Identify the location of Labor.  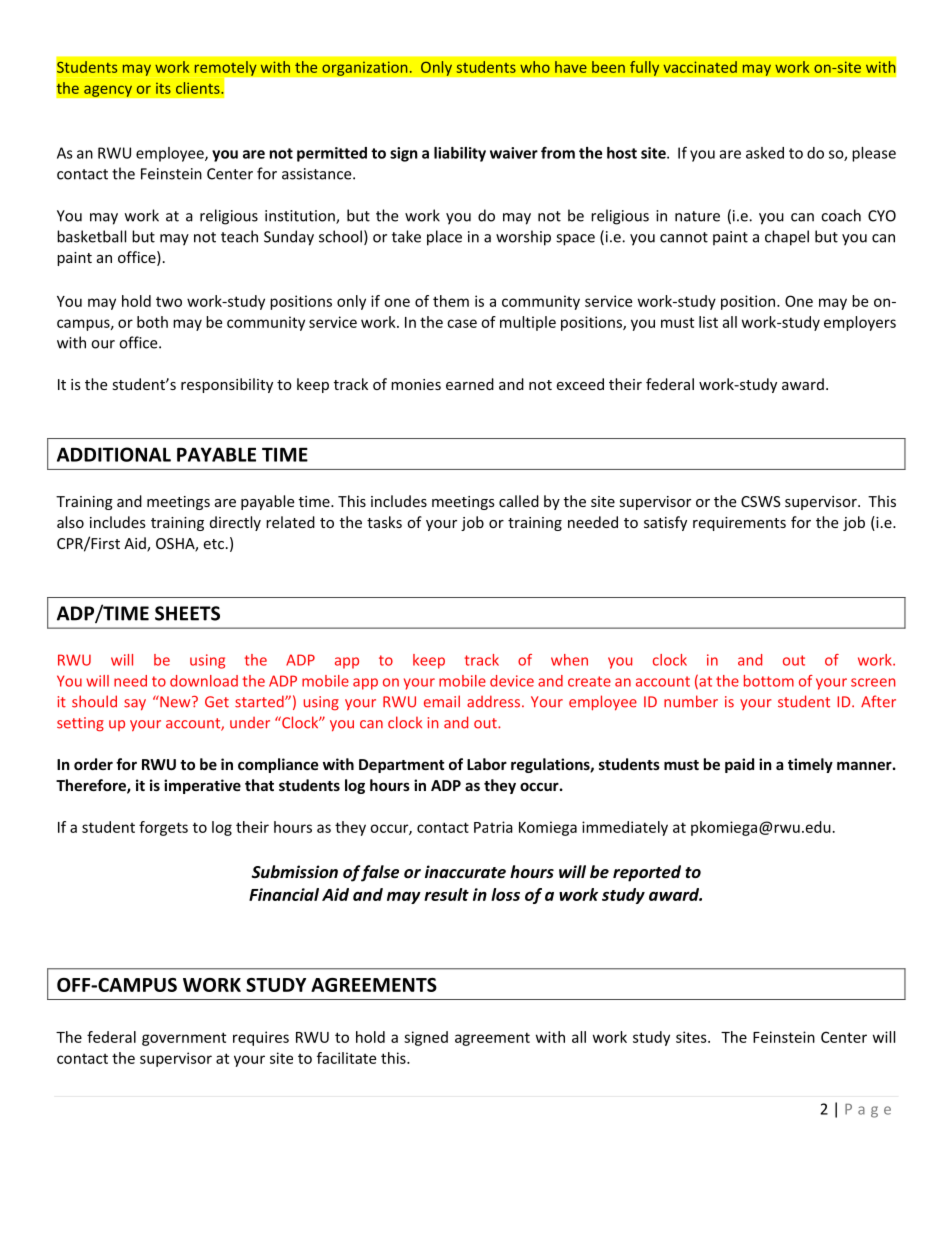
(487, 764).
